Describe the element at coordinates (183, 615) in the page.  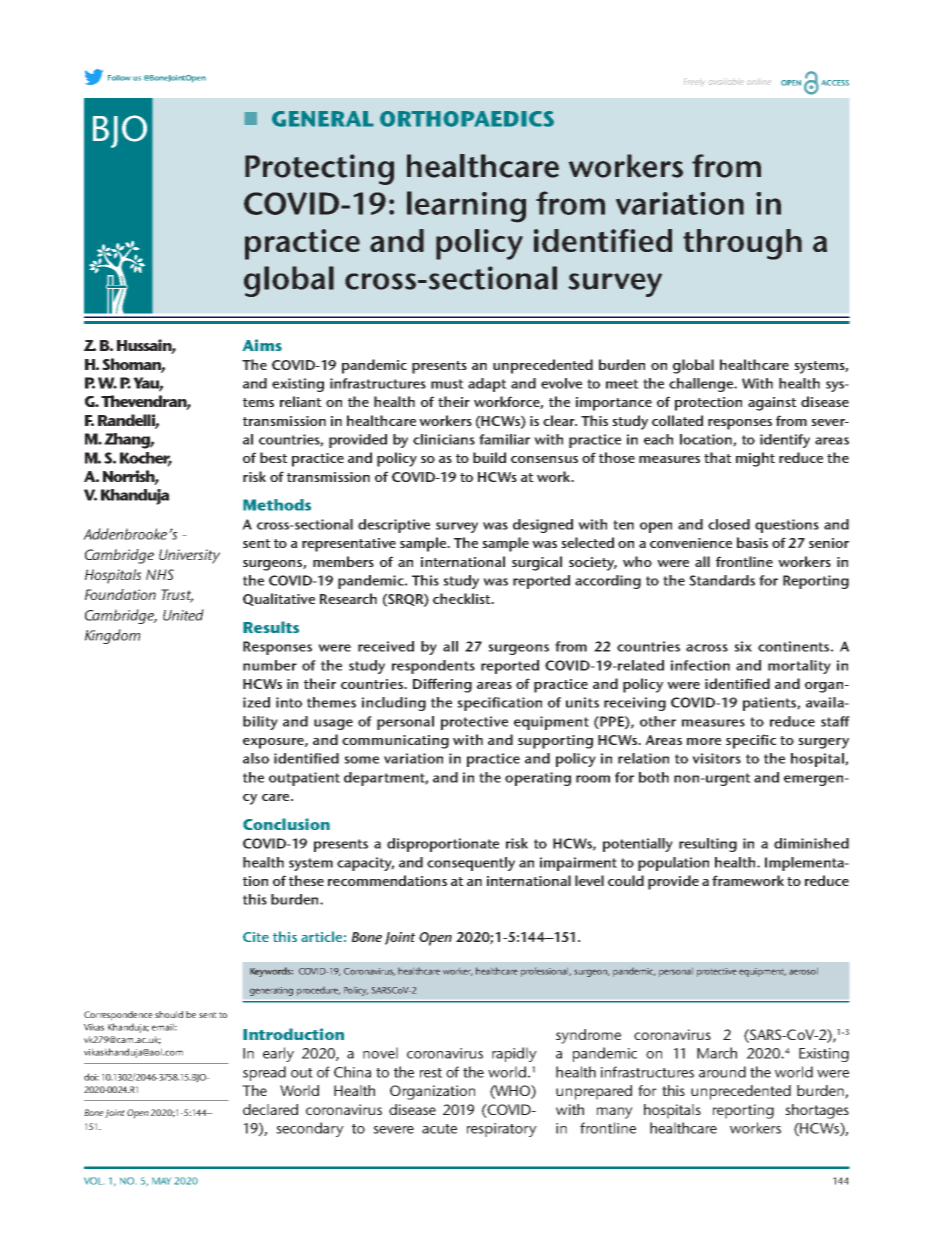
I see `United` at that location.
